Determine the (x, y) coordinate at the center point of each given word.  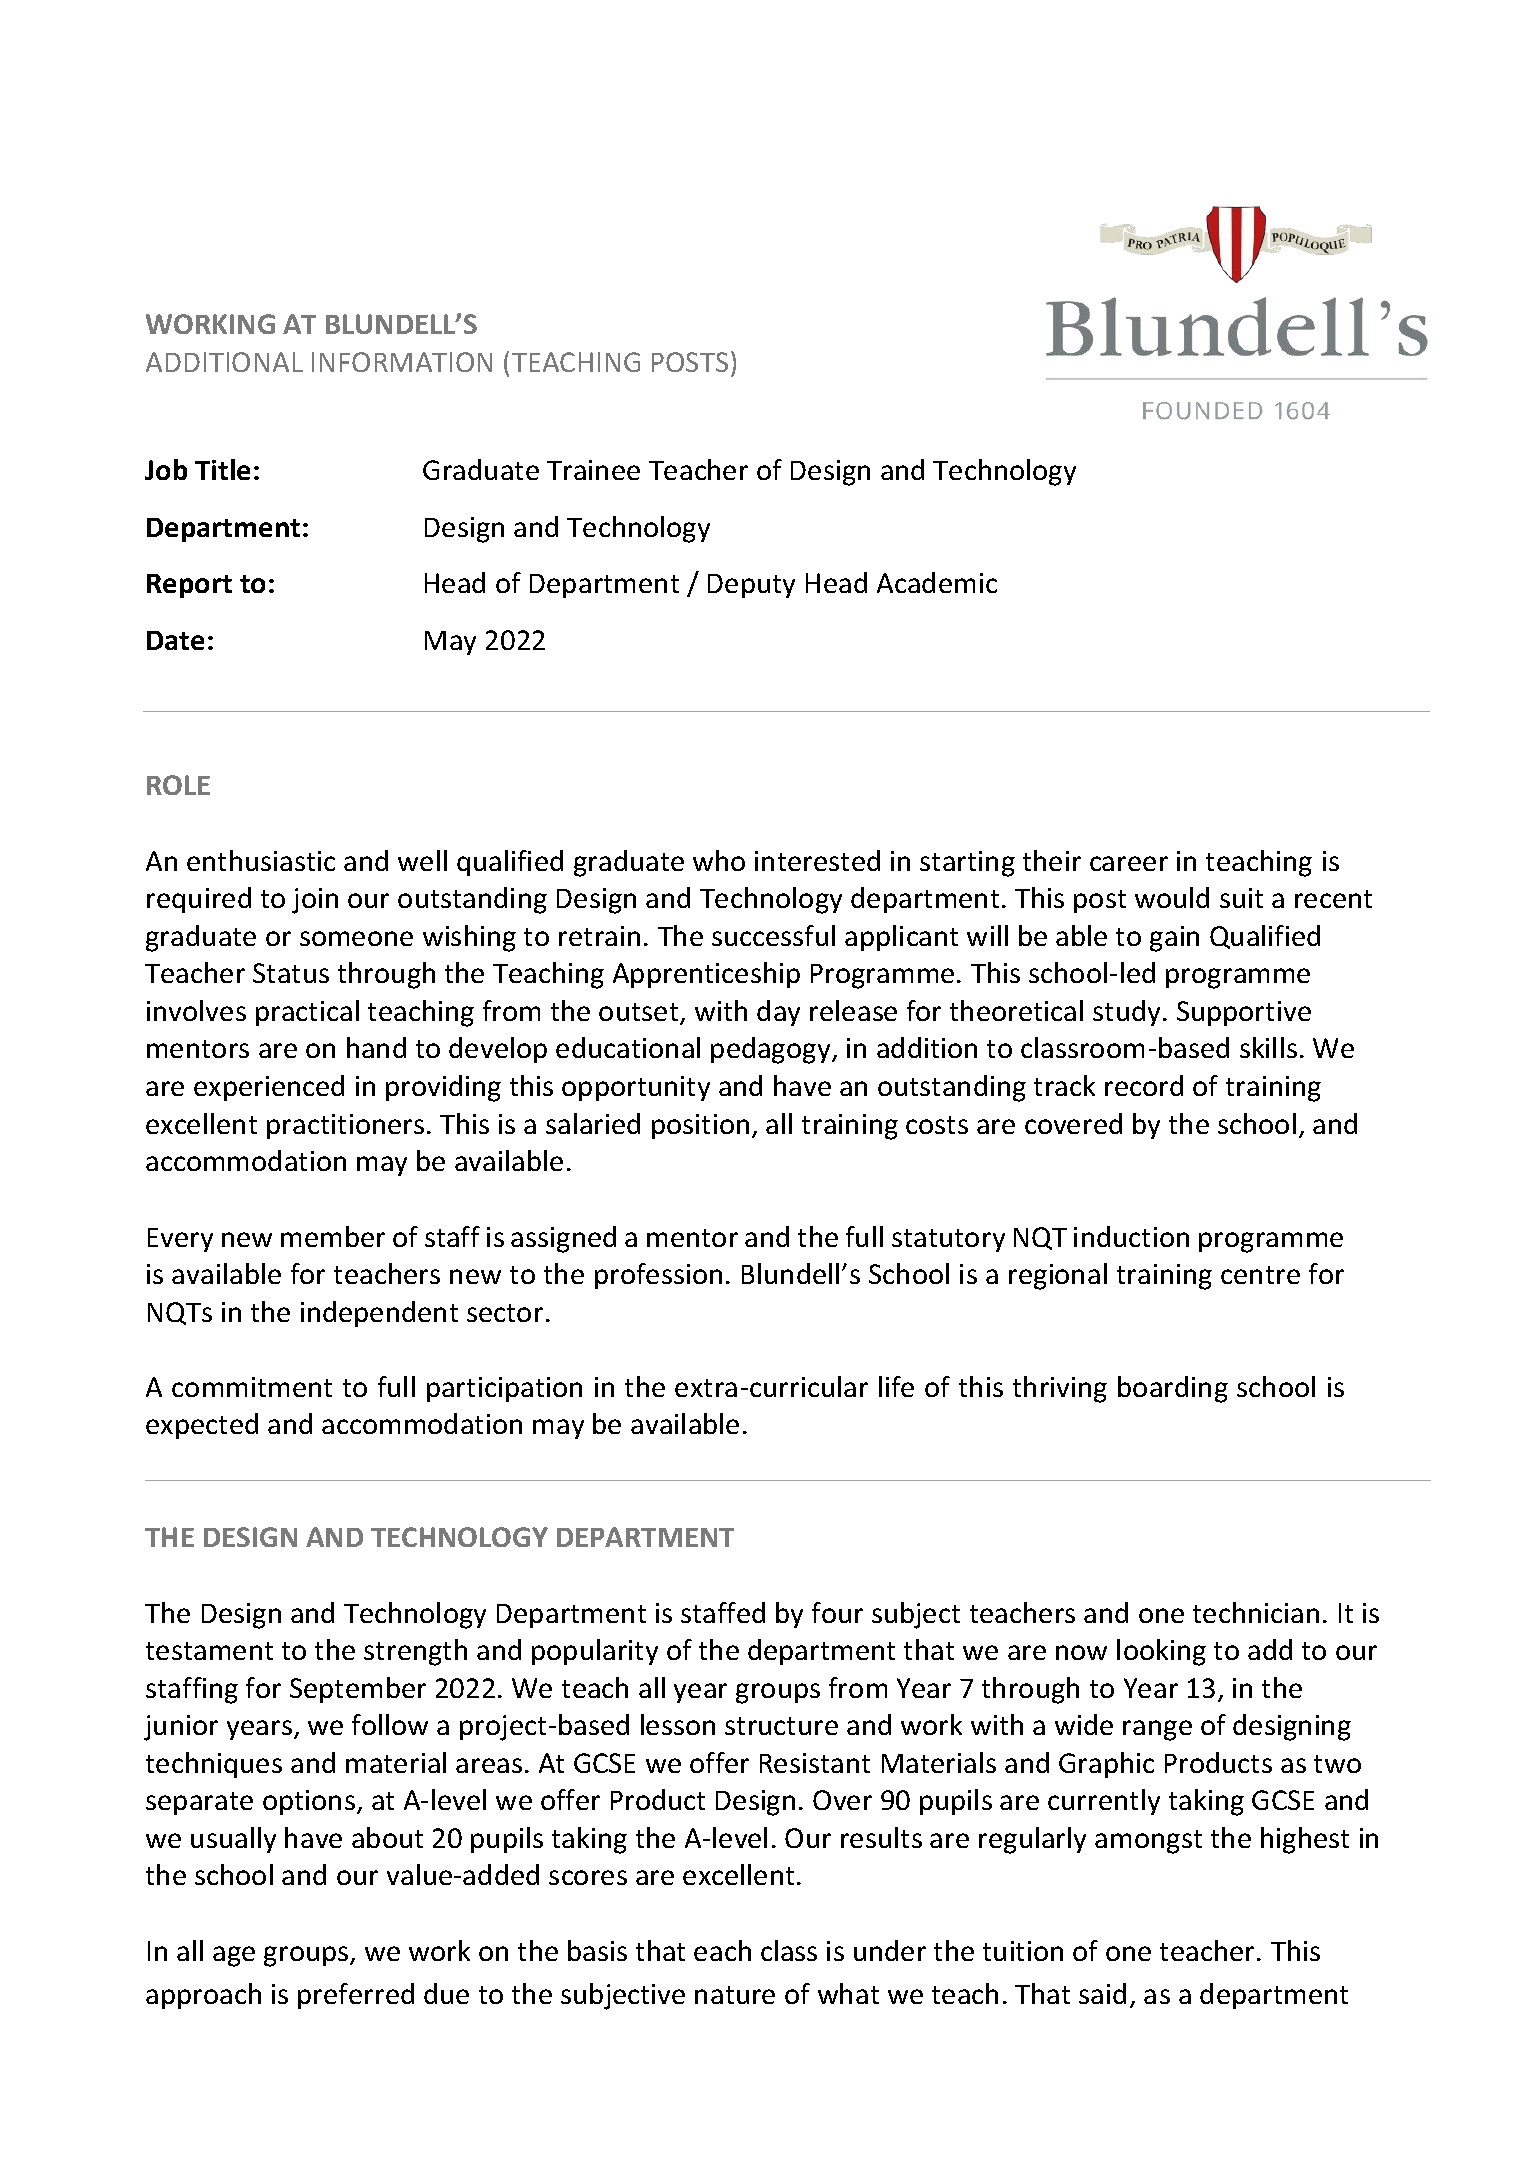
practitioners (345, 1126)
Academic (937, 582)
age (234, 1956)
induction (1131, 1236)
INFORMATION (402, 362)
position (700, 1126)
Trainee (593, 470)
